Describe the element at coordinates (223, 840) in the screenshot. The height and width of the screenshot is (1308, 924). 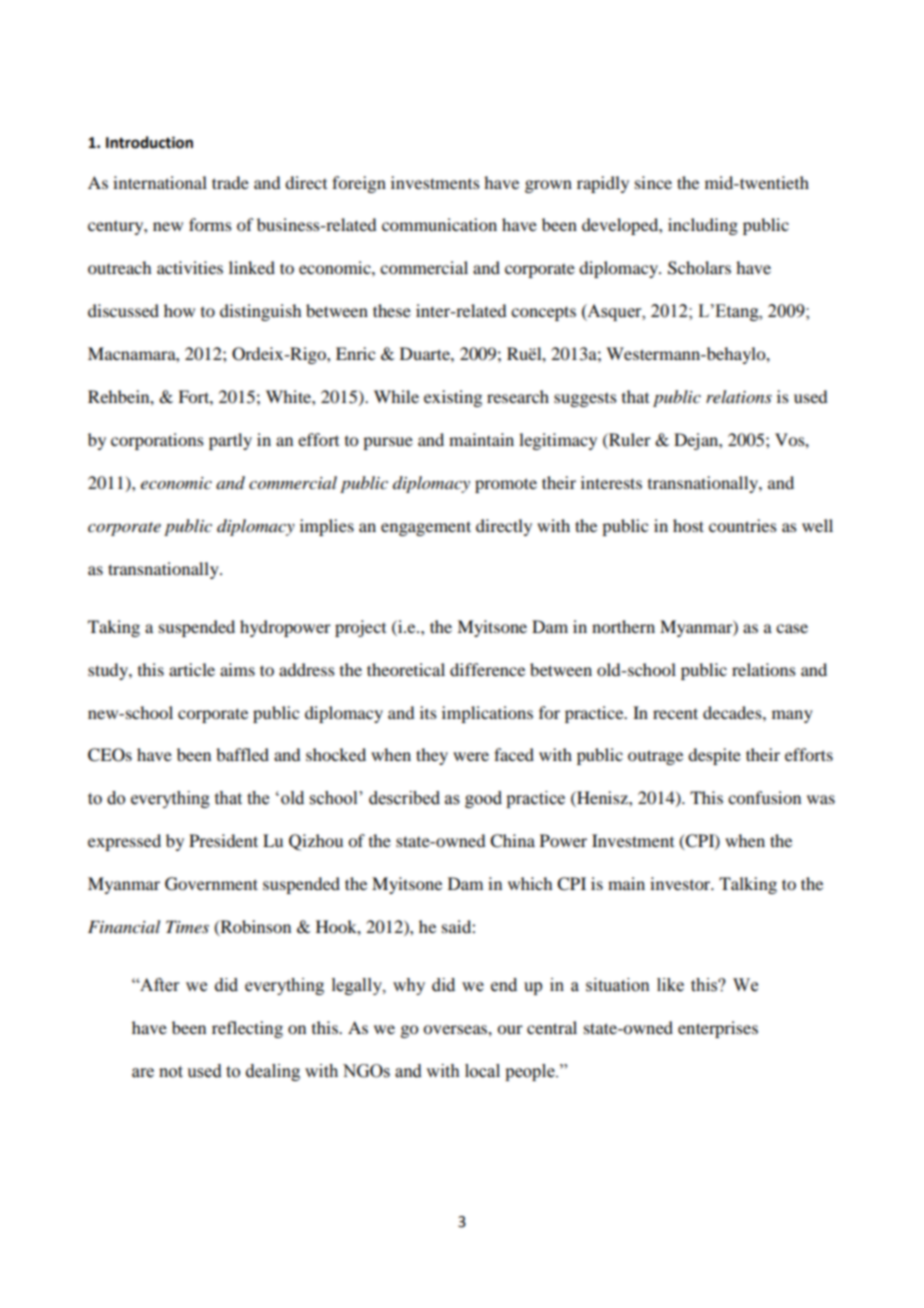
I see `President` at that location.
